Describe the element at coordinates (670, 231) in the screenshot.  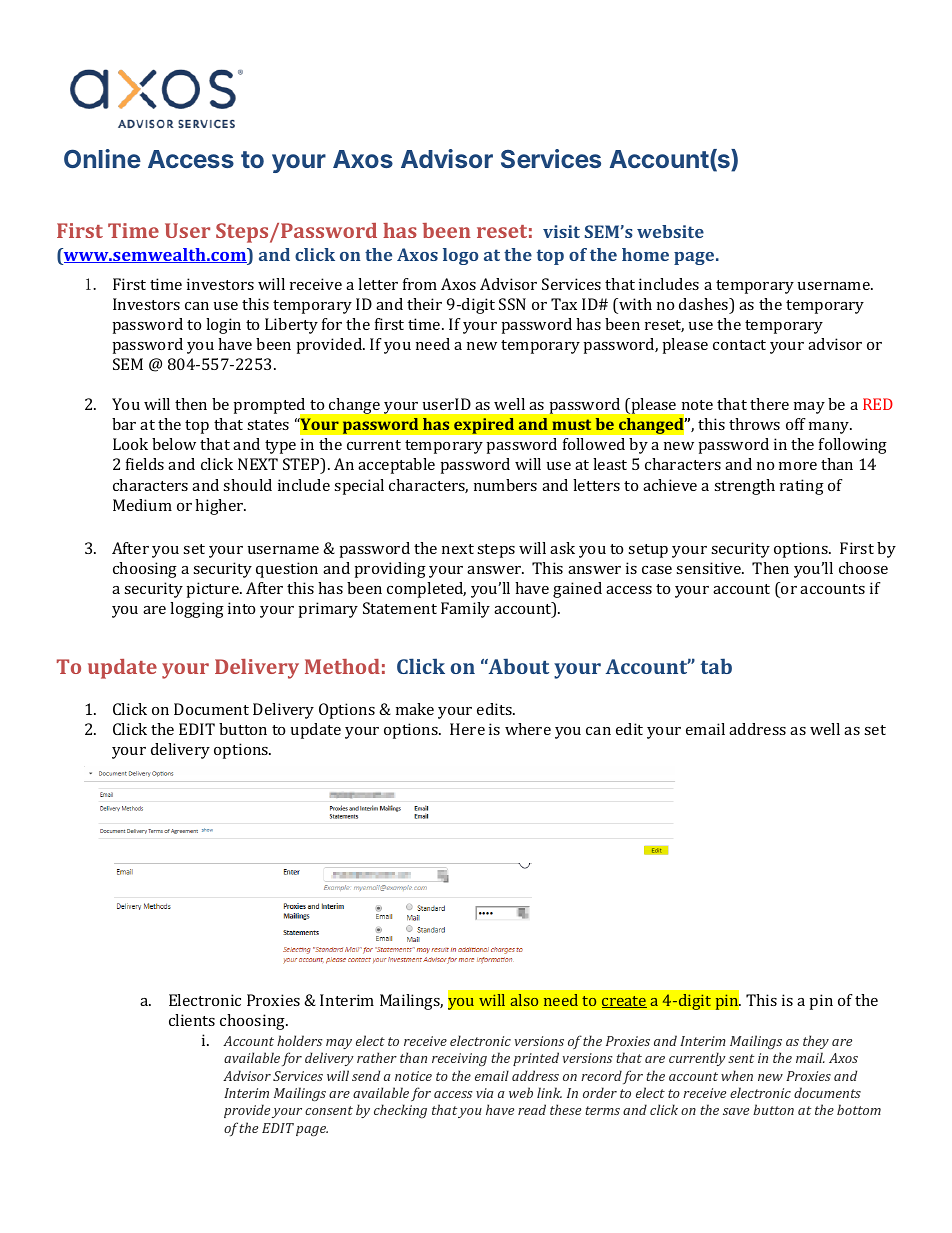
I see `website` at that location.
